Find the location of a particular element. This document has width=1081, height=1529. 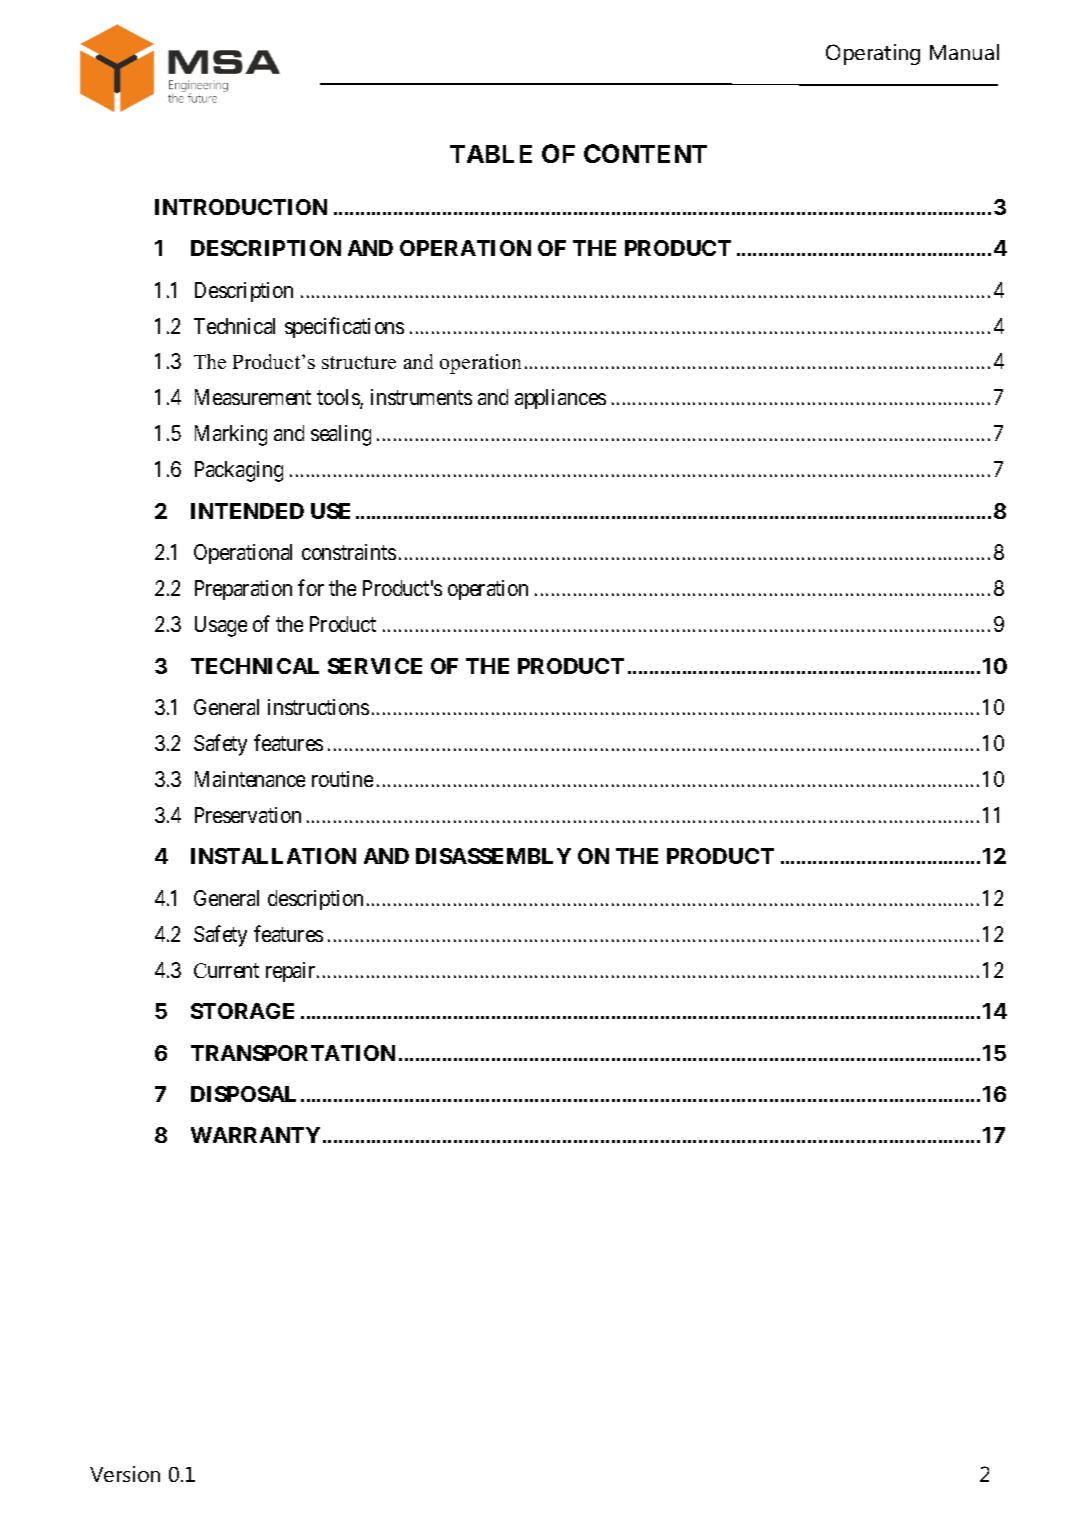

routine is located at coordinates (342, 779).
